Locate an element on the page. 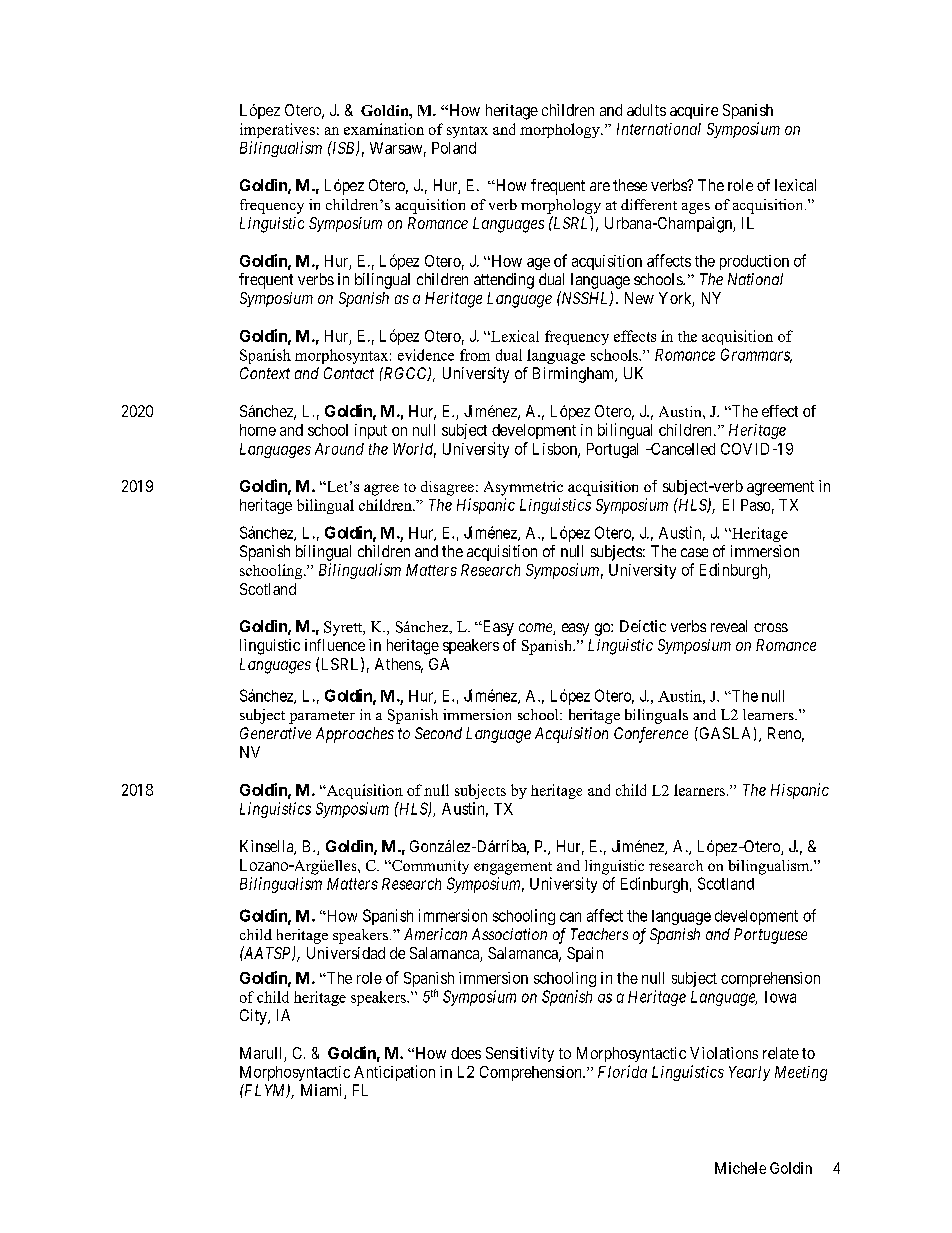 This document has width=952, height=1233. Asymmetric is located at coordinates (523, 488).
